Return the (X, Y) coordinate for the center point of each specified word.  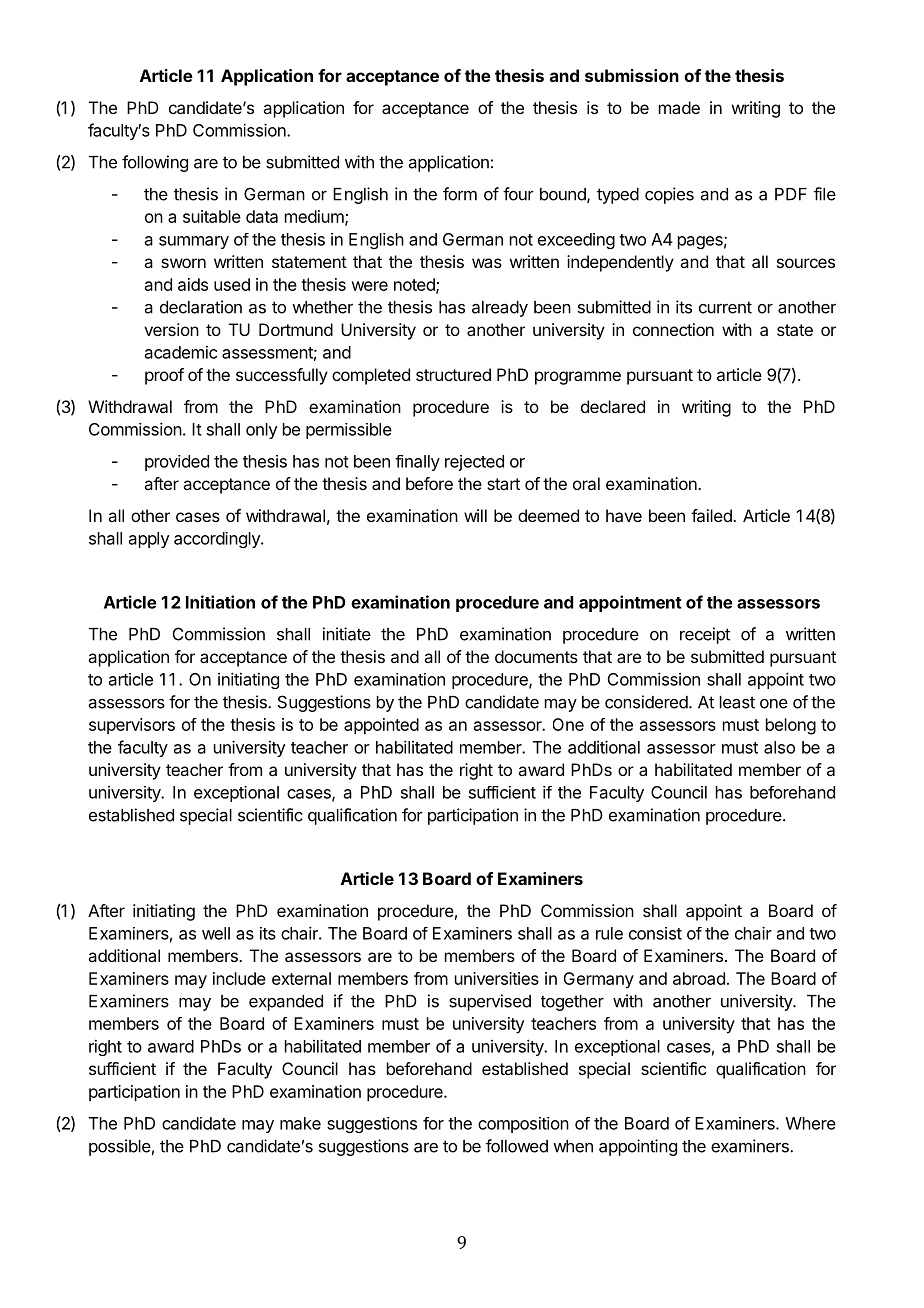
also (779, 747)
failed (712, 515)
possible (120, 1147)
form (460, 194)
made (679, 107)
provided (177, 463)
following (155, 163)
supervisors (132, 726)
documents (536, 656)
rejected (474, 463)
